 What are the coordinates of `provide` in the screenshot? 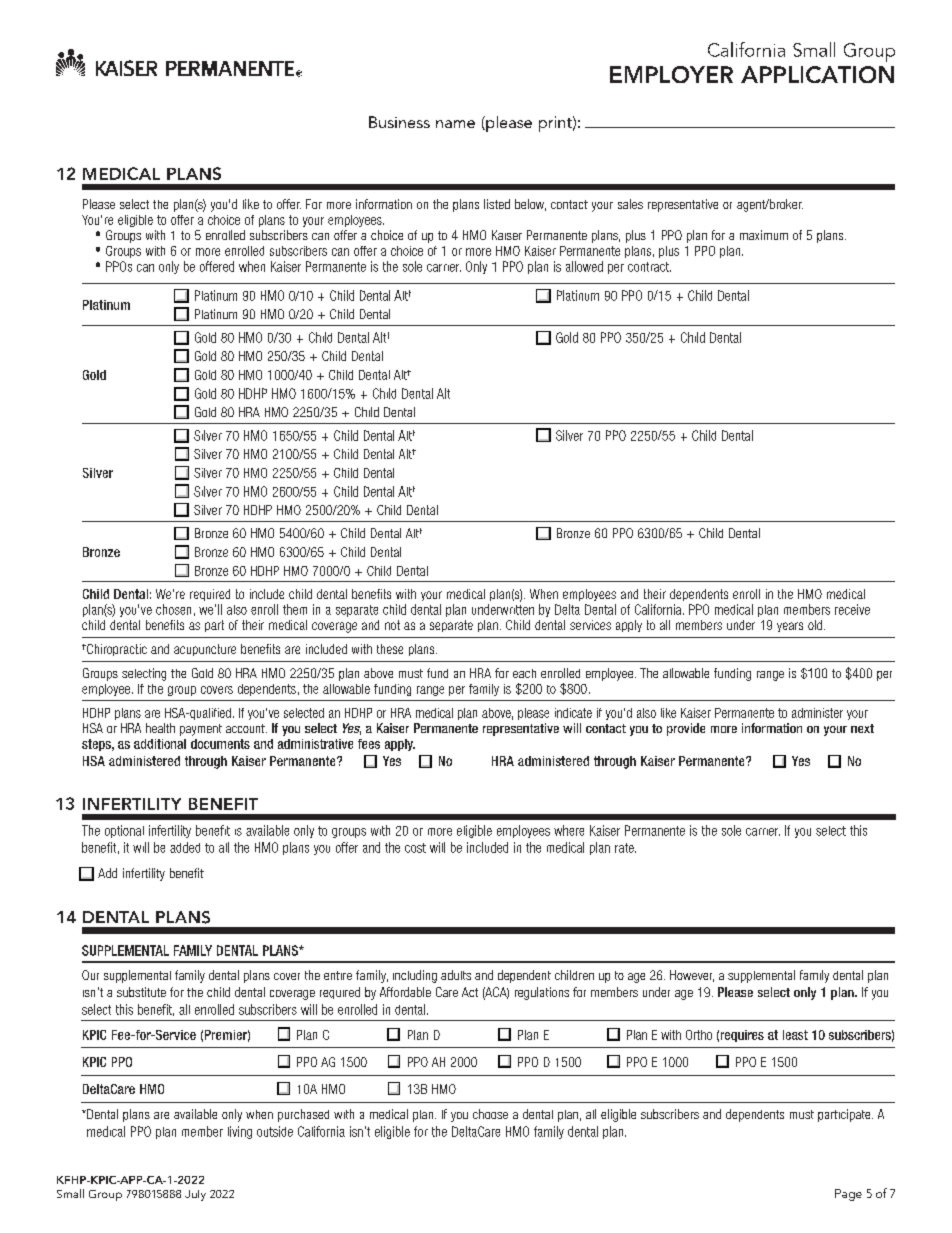 It's located at (686, 729).
